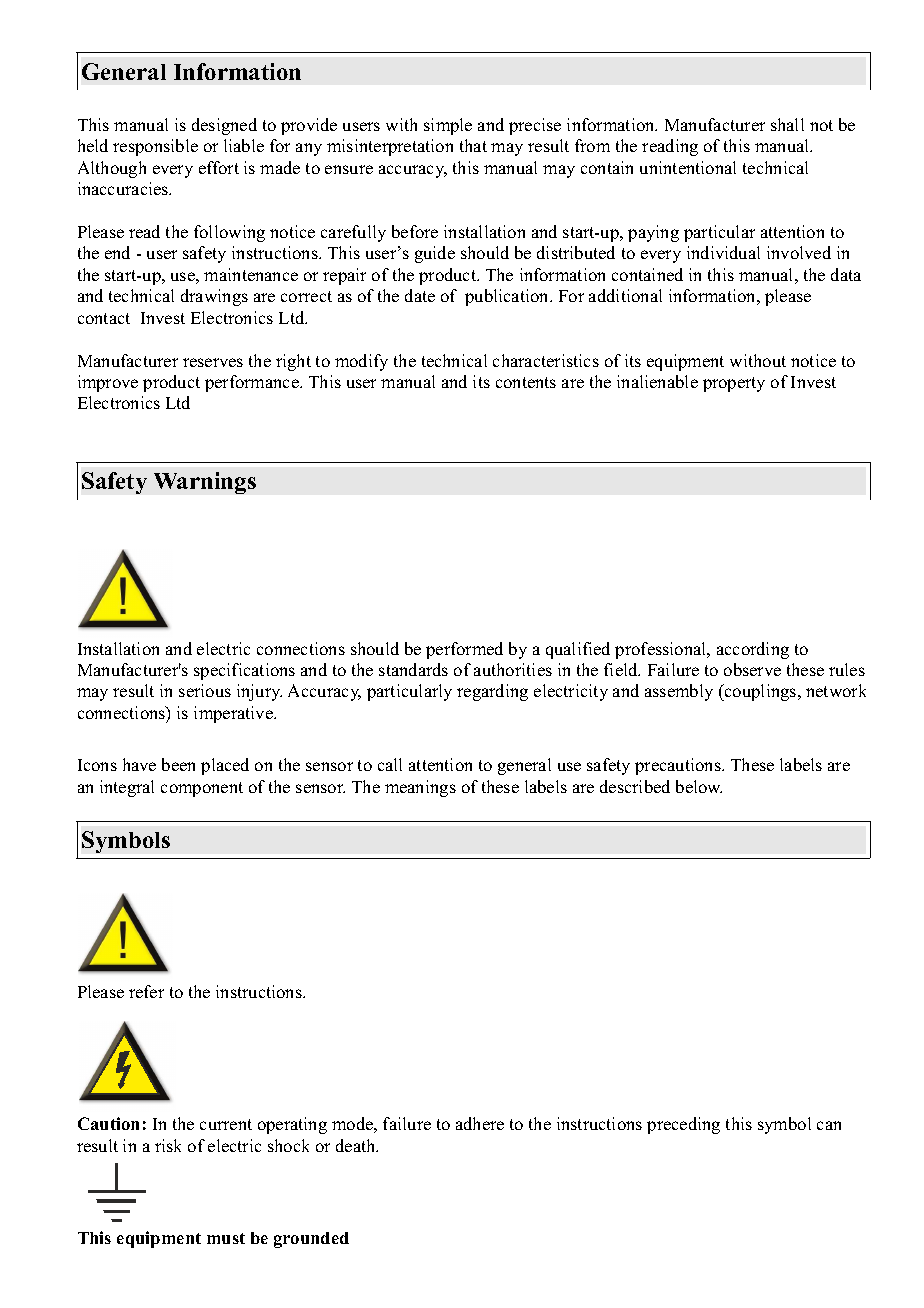  I want to click on must, so click(226, 1238).
